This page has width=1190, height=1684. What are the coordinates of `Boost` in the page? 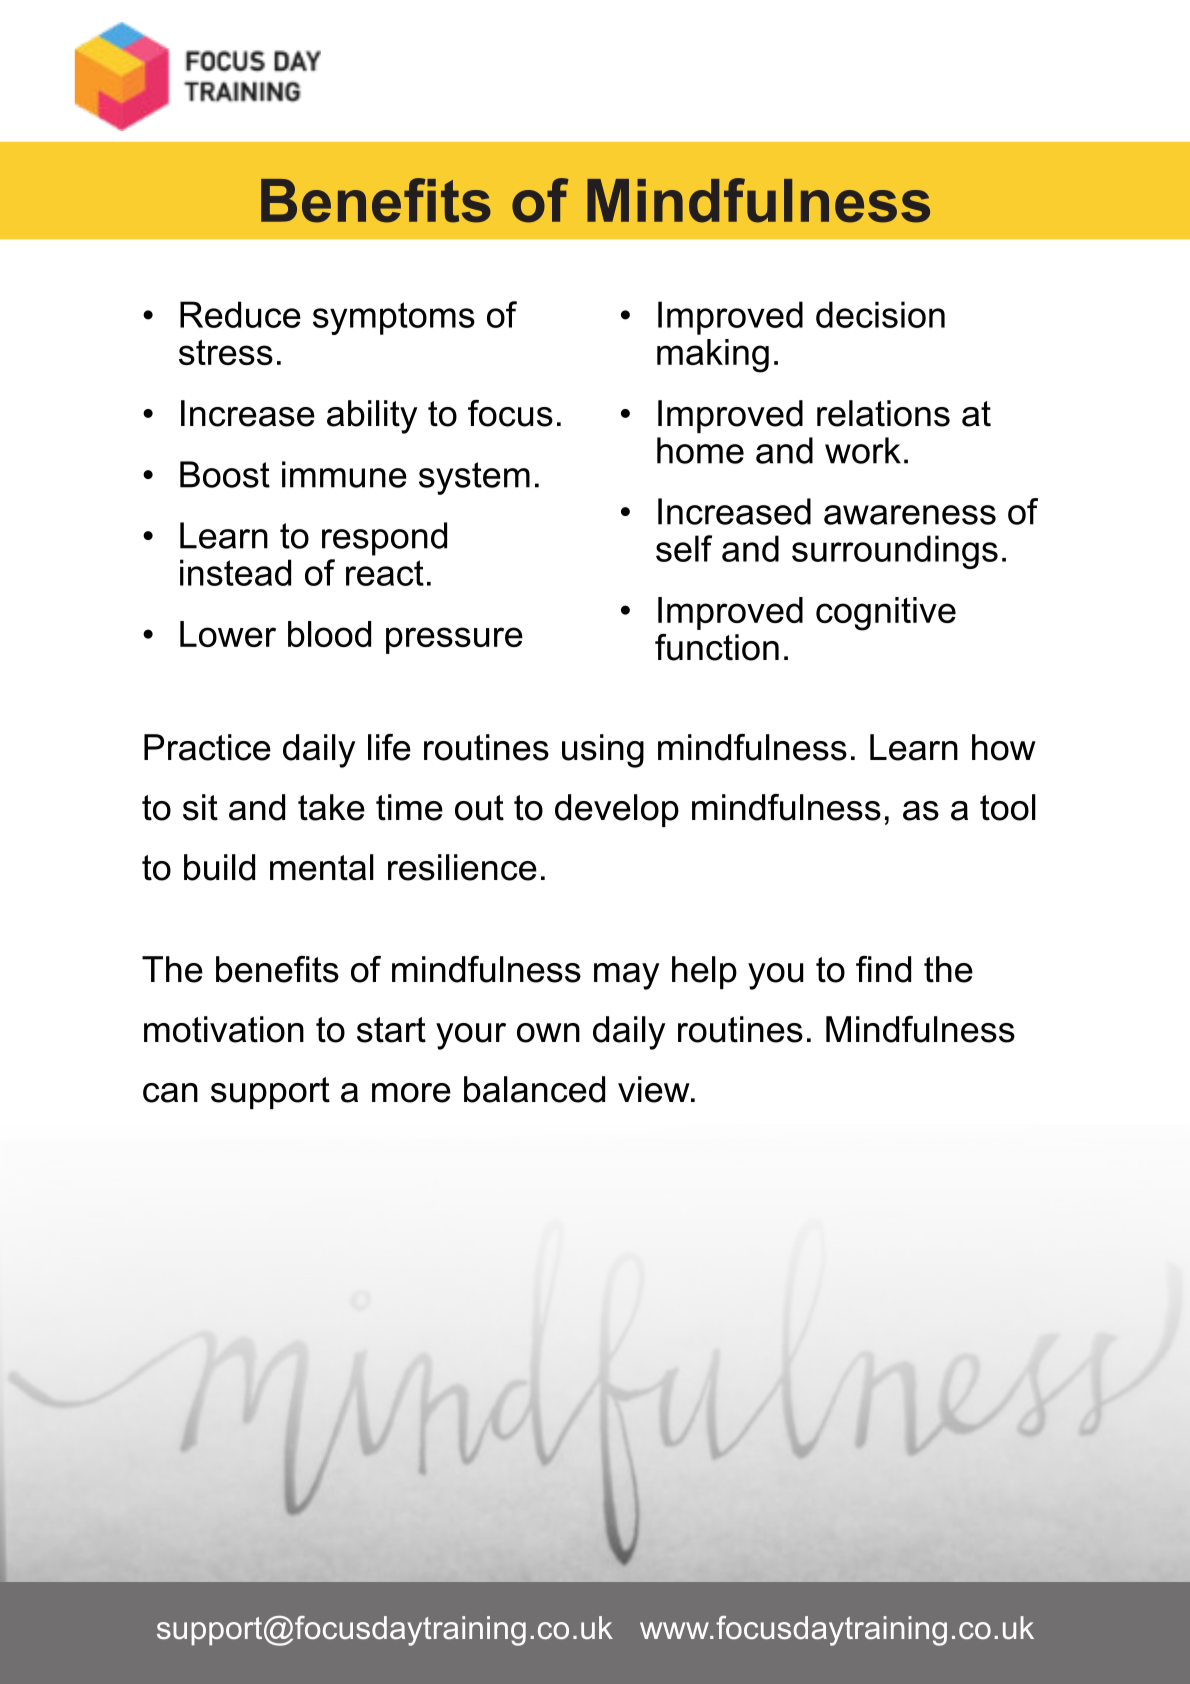 It's located at (225, 474).
